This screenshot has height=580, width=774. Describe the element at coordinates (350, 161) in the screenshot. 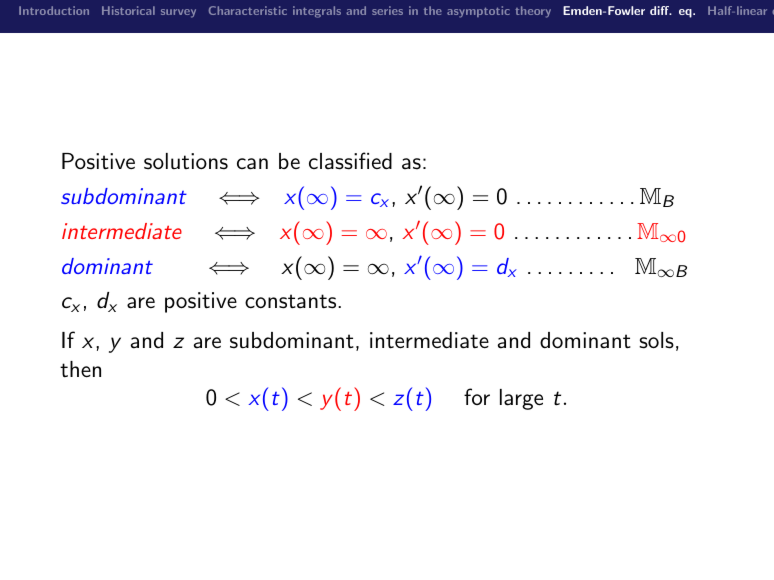

I see `classified` at that location.
